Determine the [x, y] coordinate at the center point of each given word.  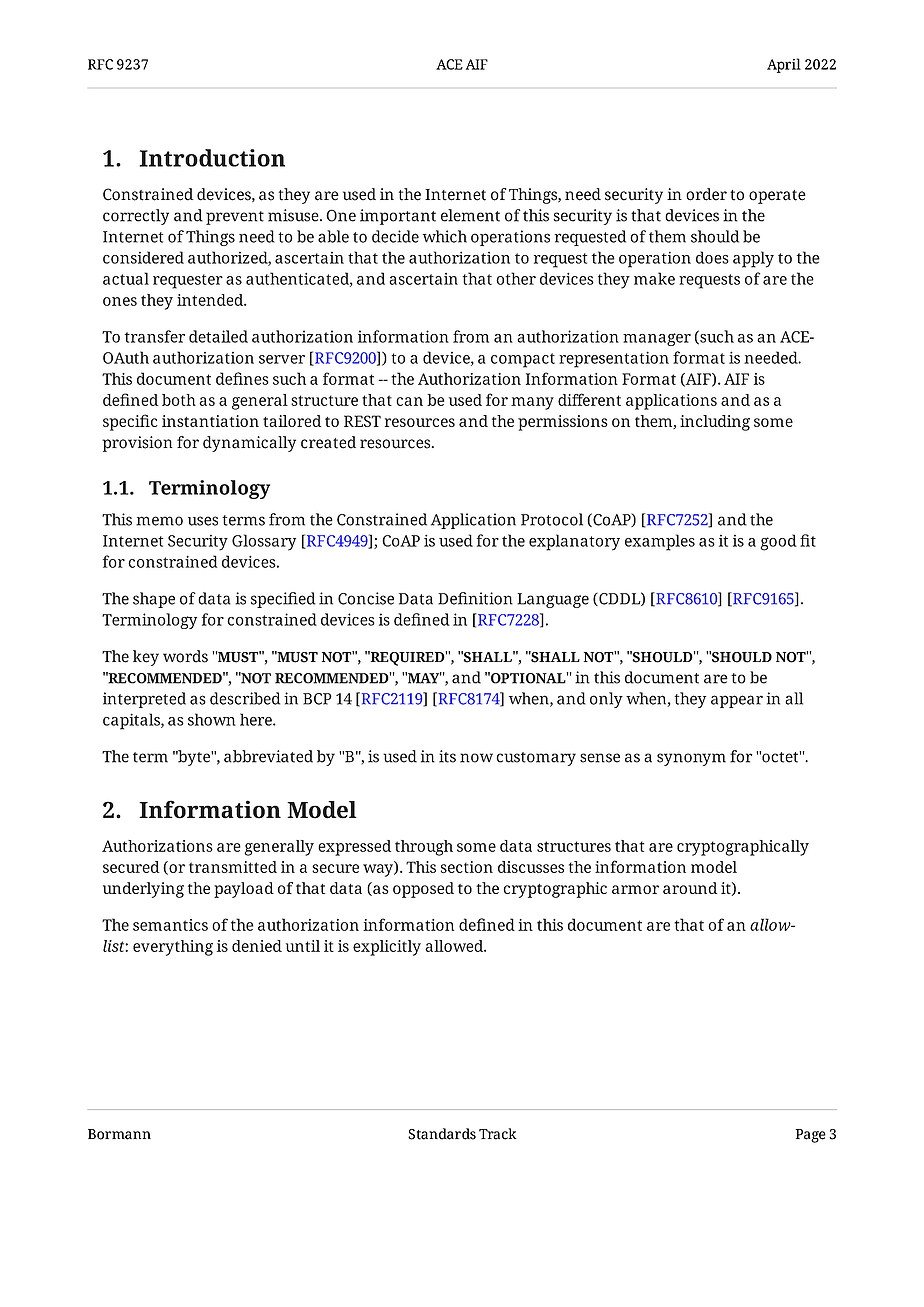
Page [811, 1136]
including [715, 423]
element [470, 215]
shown [212, 719]
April [784, 65]
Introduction [212, 158]
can [409, 401]
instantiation [210, 421]
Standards [442, 1134]
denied [257, 946]
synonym [691, 759]
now [476, 758]
